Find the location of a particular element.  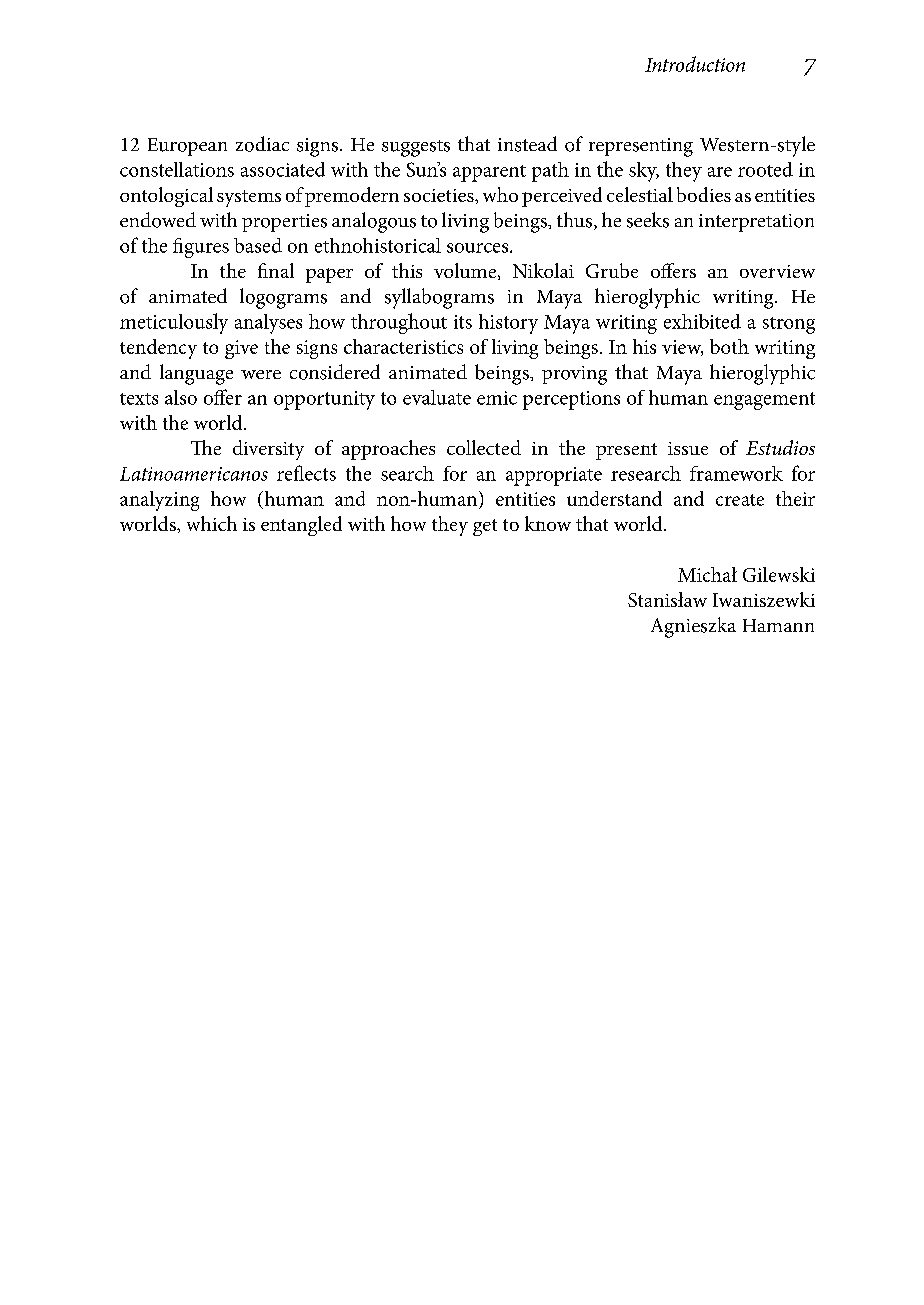

get is located at coordinates (485, 527).
